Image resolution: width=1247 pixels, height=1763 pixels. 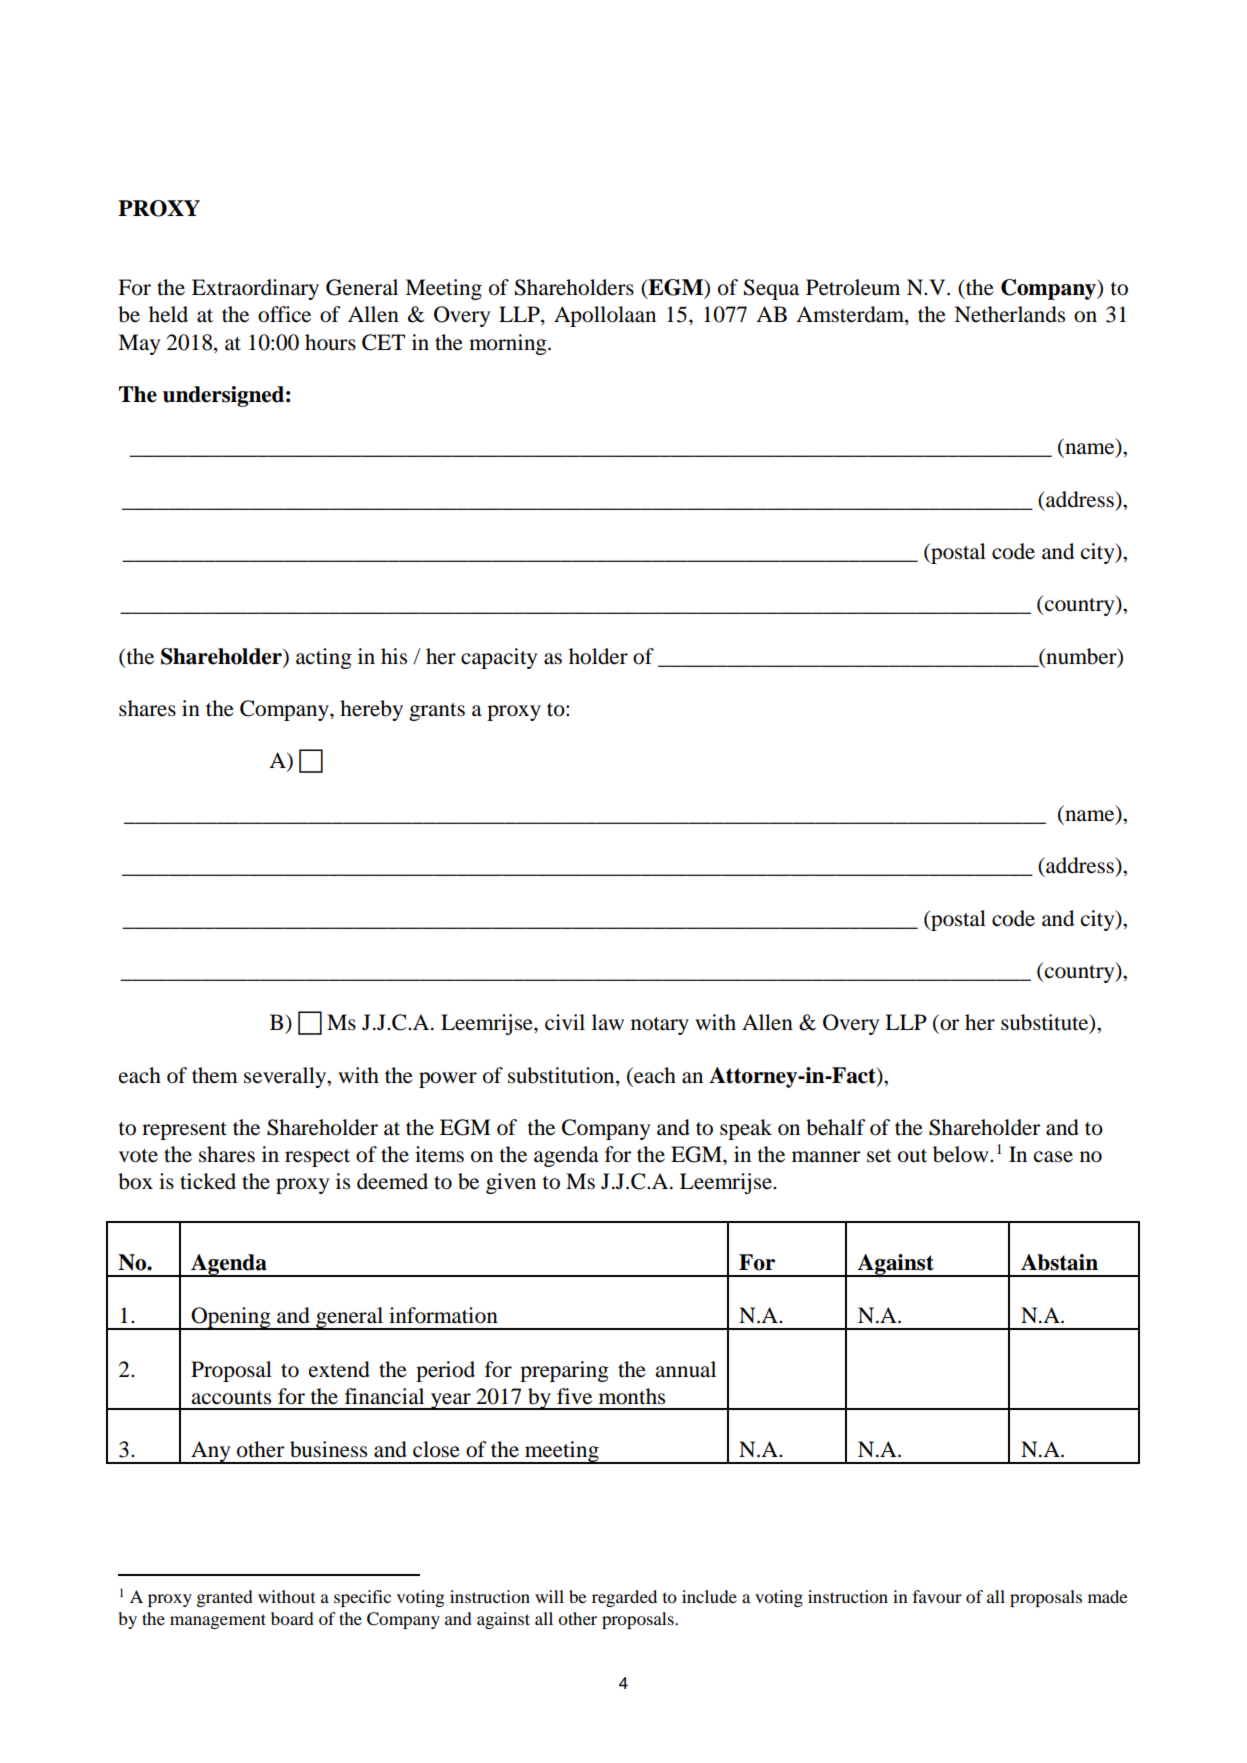 What do you see at coordinates (836, 1127) in the document?
I see `behalf` at bounding box center [836, 1127].
